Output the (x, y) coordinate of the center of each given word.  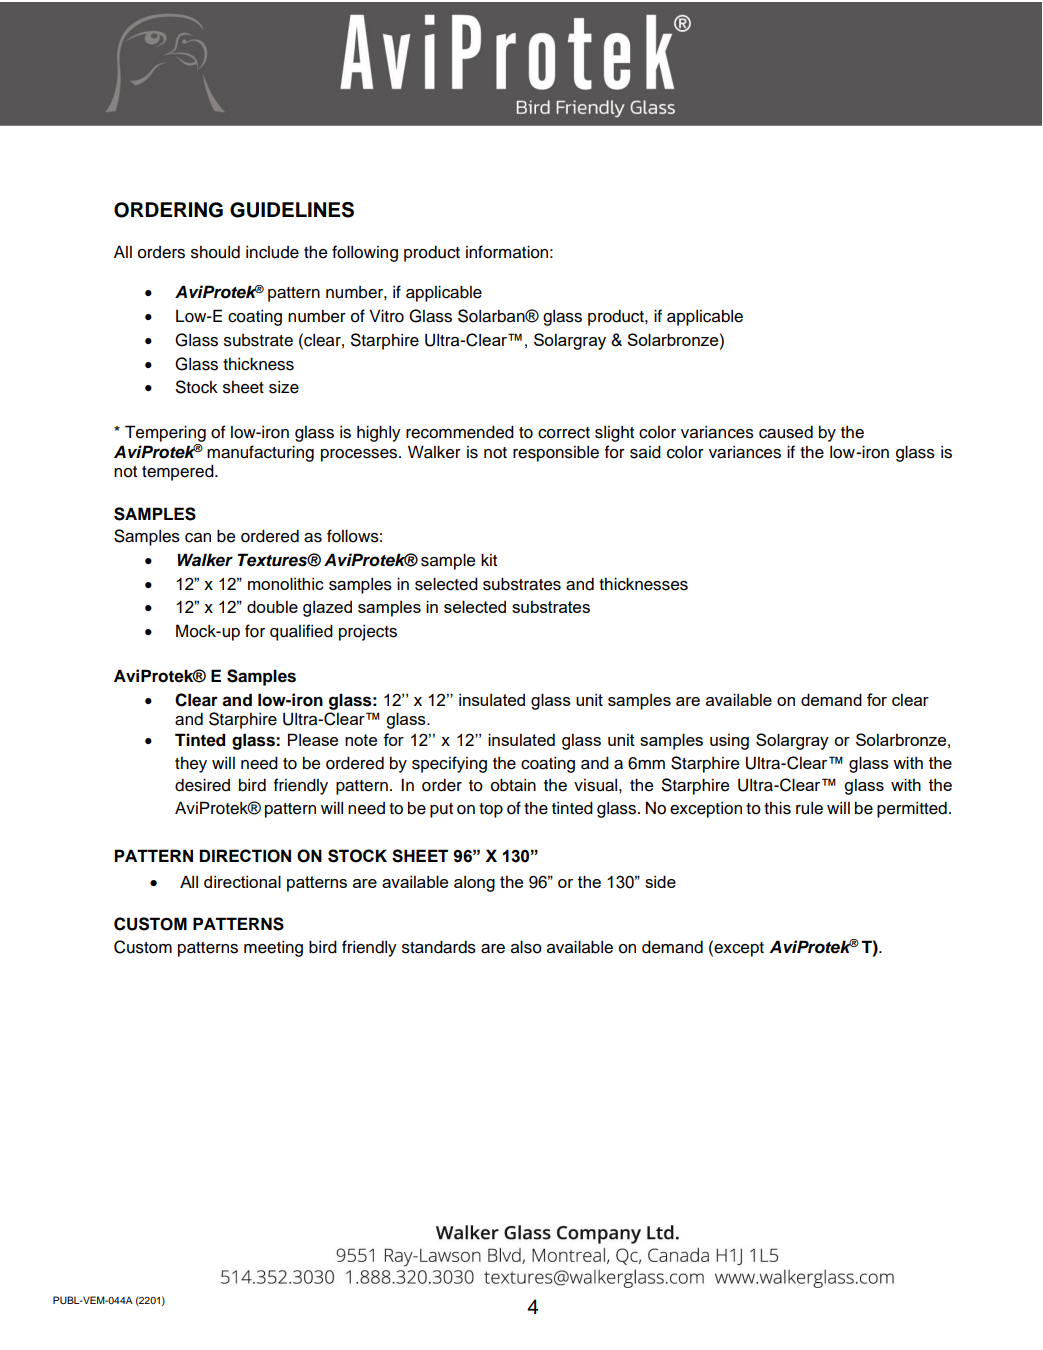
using (729, 741)
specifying (449, 764)
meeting (273, 949)
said (645, 452)
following (365, 253)
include (272, 252)
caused (786, 432)
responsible (556, 453)
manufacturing (260, 453)
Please (313, 739)
